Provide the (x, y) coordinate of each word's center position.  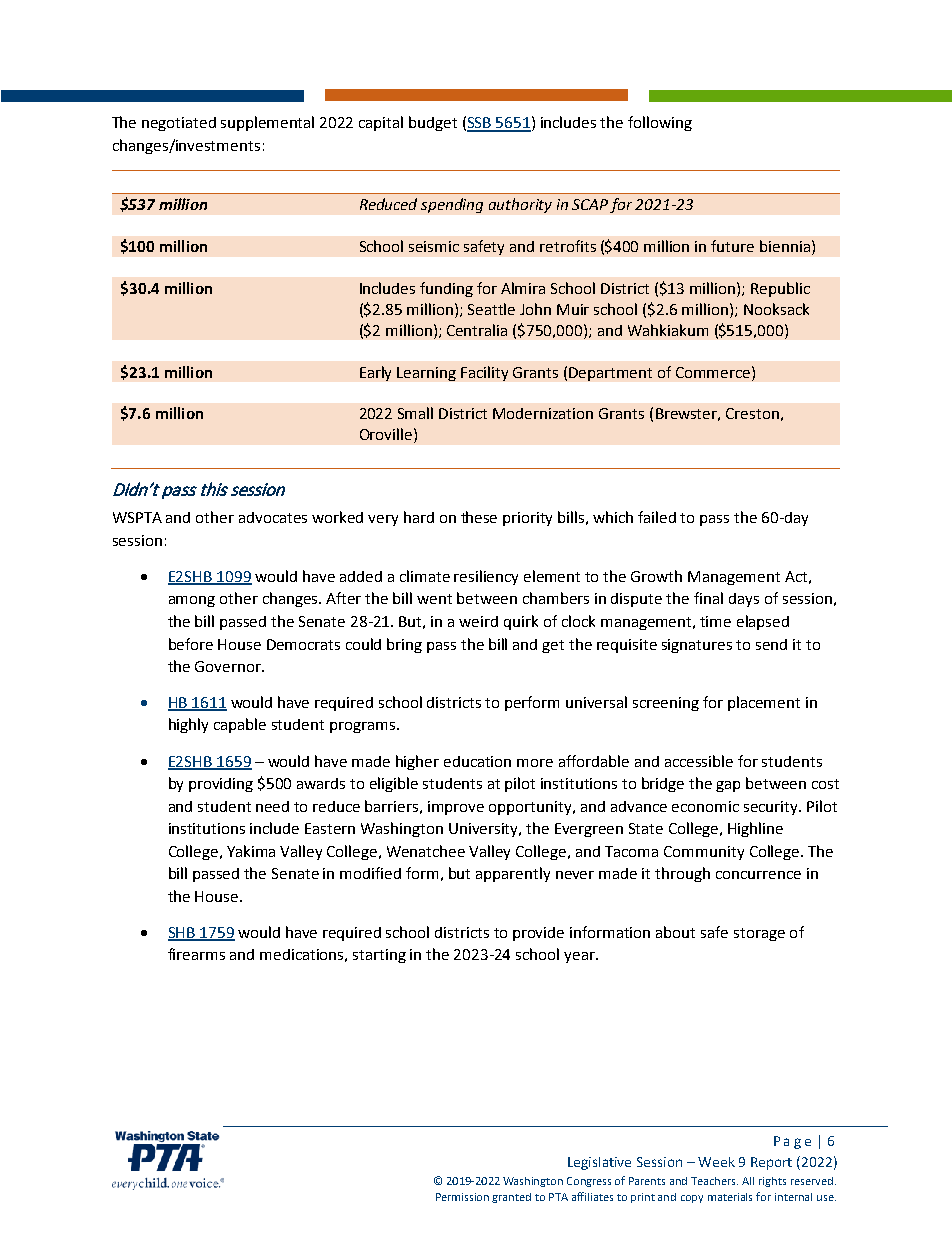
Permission (462, 1197)
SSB (480, 124)
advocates (273, 517)
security (772, 808)
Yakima (251, 851)
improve (456, 808)
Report (771, 1163)
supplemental (267, 123)
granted (511, 1198)
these (479, 517)
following (660, 123)
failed (657, 517)
